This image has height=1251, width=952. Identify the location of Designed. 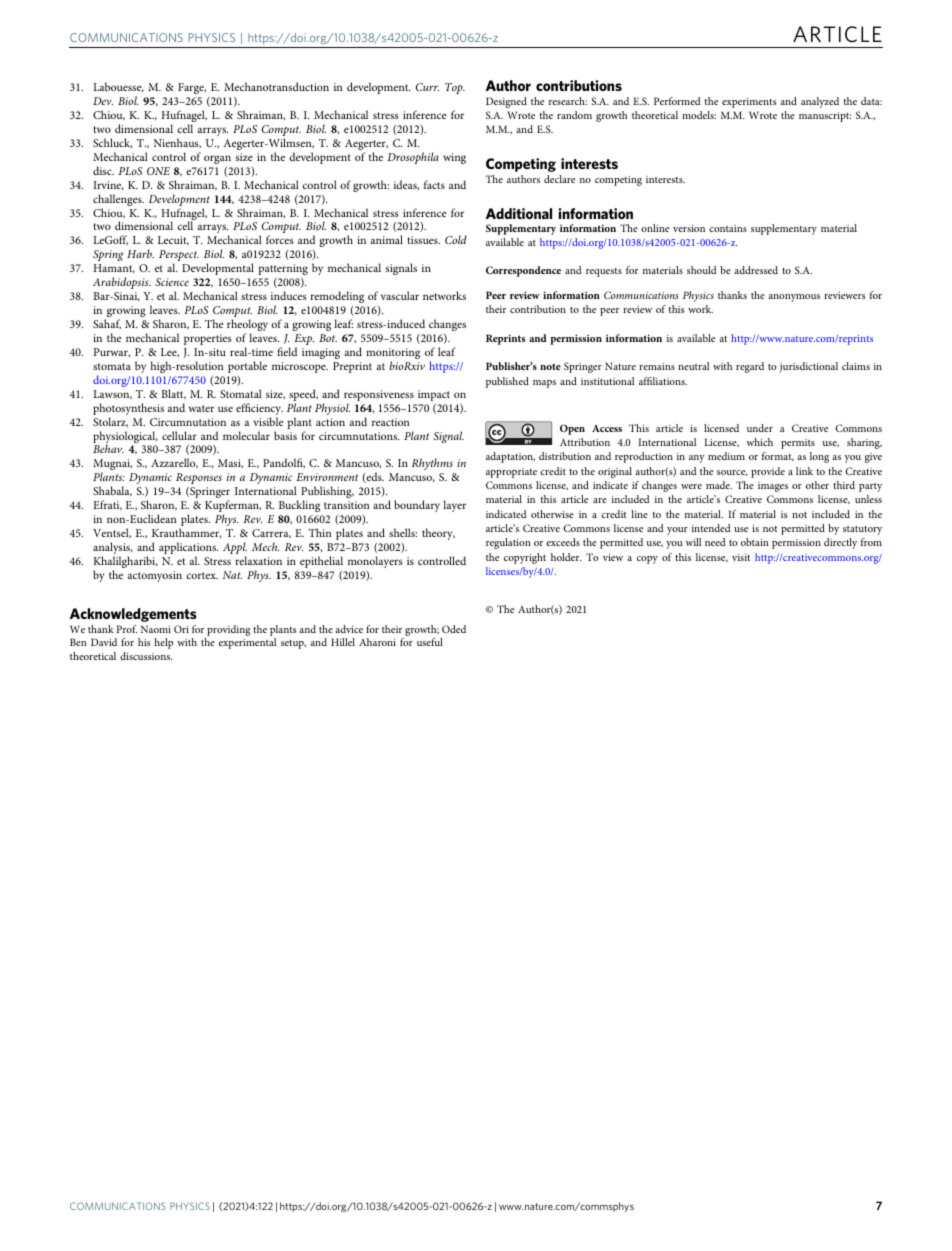
(506, 102).
